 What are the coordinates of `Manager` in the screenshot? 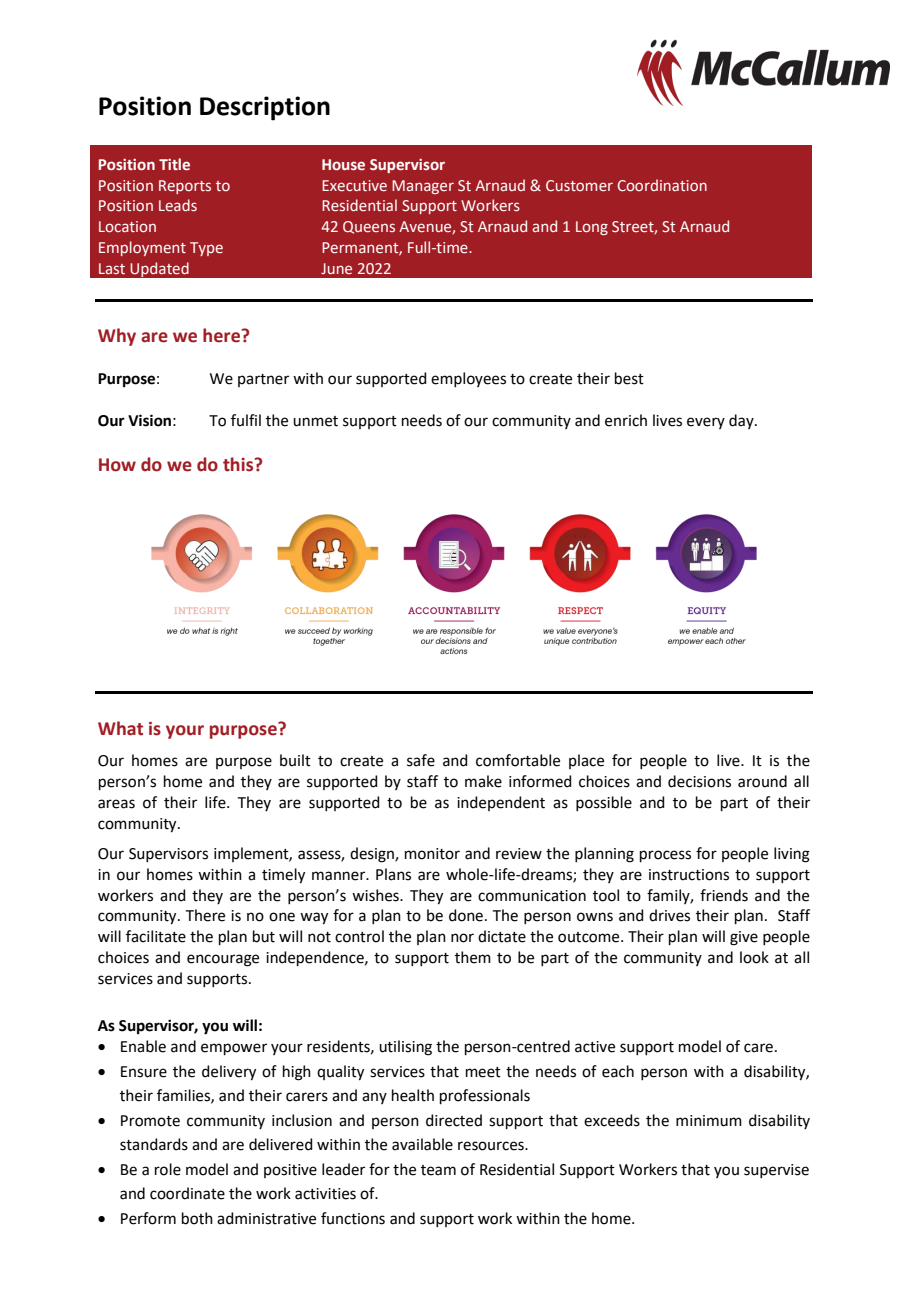 It's located at (423, 187).
